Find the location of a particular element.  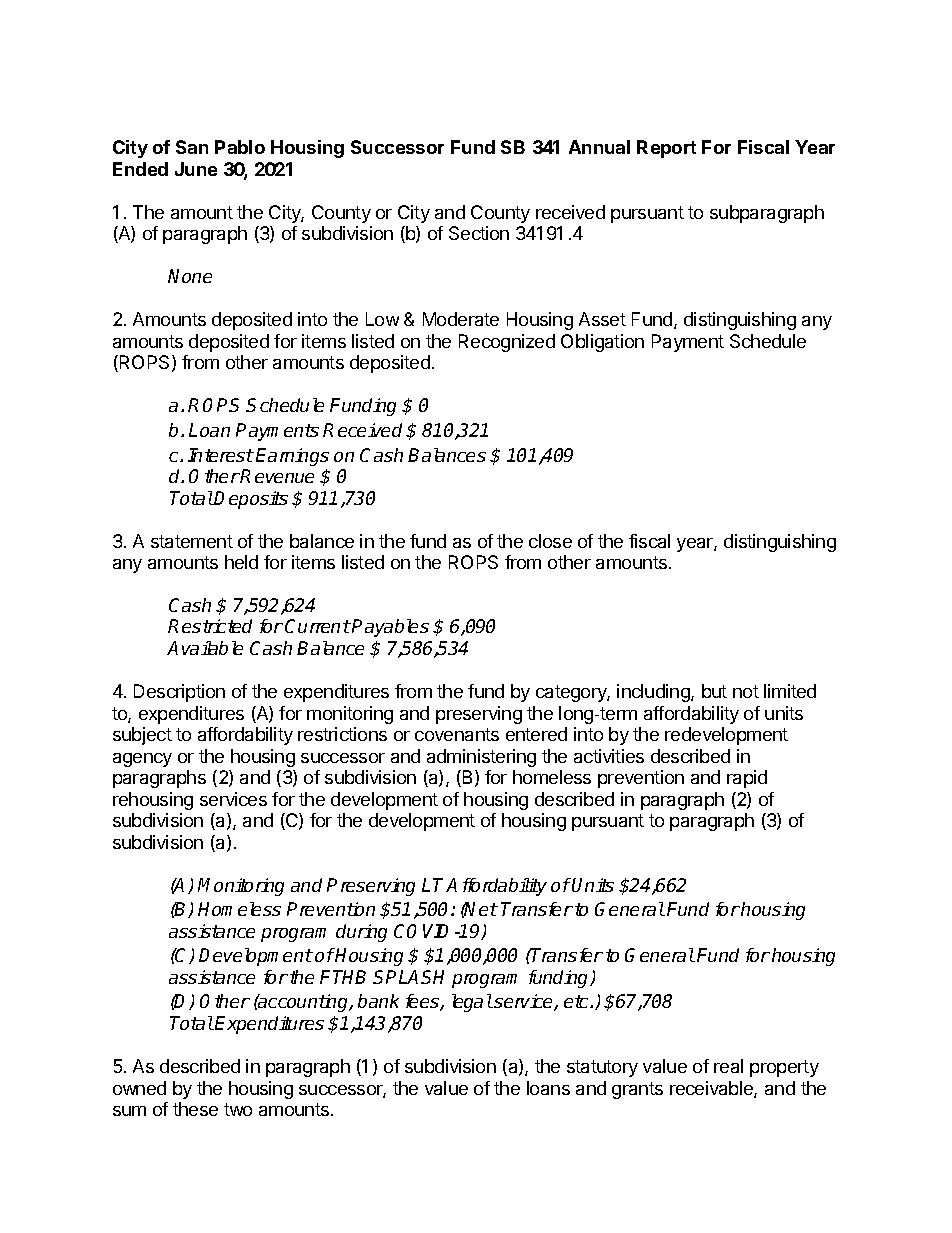

Section is located at coordinates (479, 233).
